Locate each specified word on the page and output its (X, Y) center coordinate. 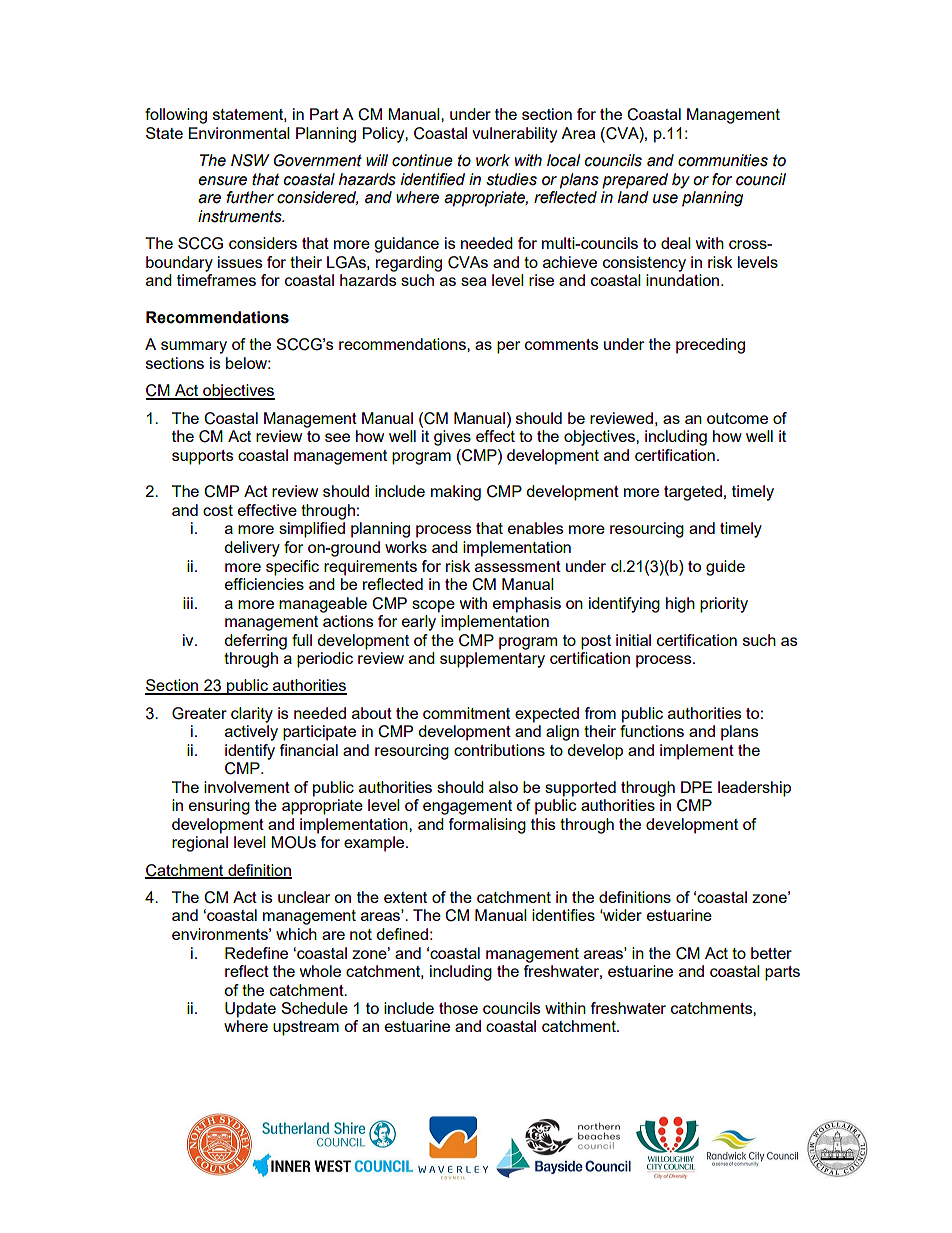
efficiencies (264, 584)
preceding (710, 346)
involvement (247, 787)
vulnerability (514, 135)
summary (194, 347)
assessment (518, 566)
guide (725, 568)
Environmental (239, 133)
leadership (754, 789)
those (458, 1008)
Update (250, 1010)
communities (723, 160)
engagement (467, 807)
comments (562, 344)
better (771, 953)
